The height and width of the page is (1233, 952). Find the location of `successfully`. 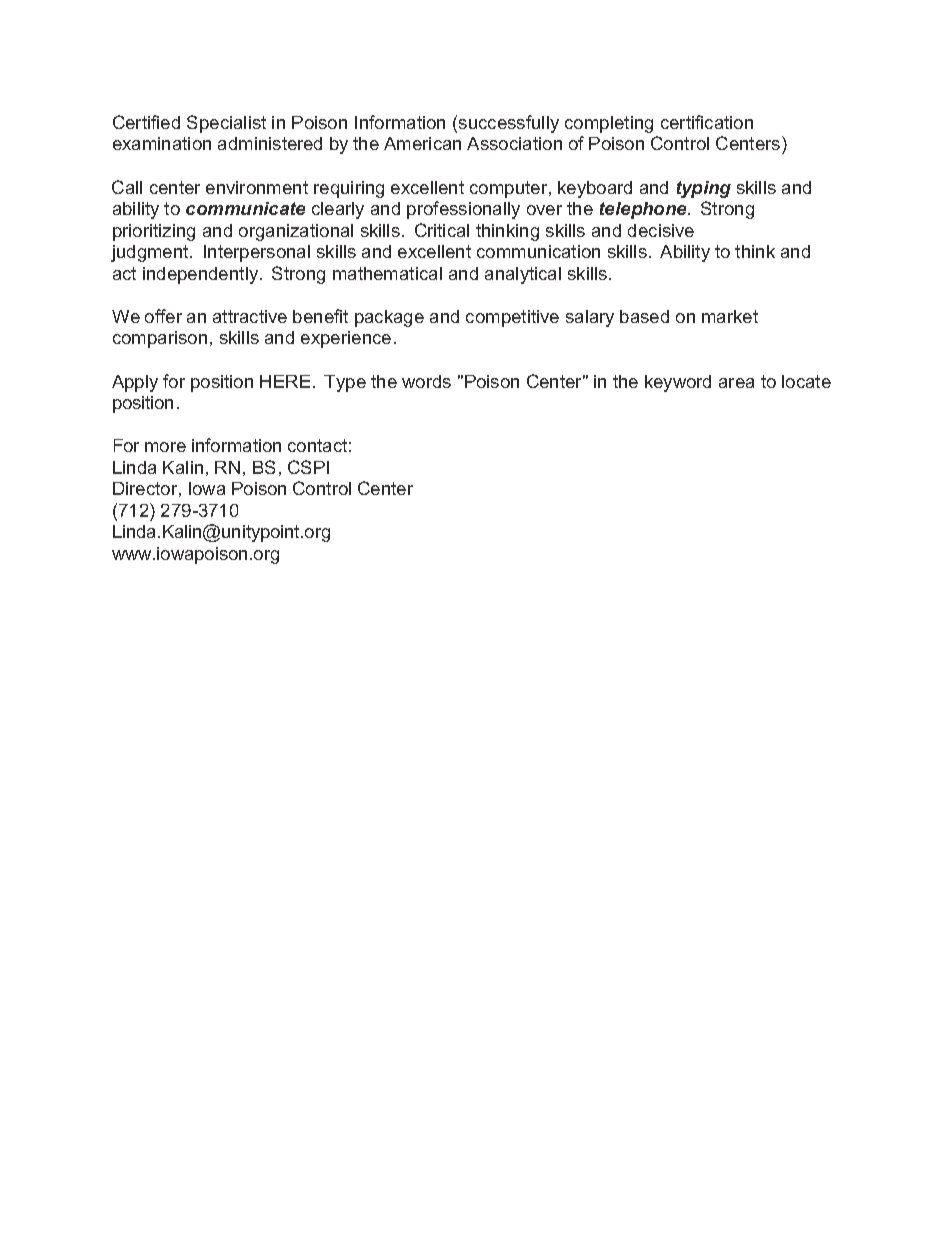

successfully is located at coordinates (509, 124).
